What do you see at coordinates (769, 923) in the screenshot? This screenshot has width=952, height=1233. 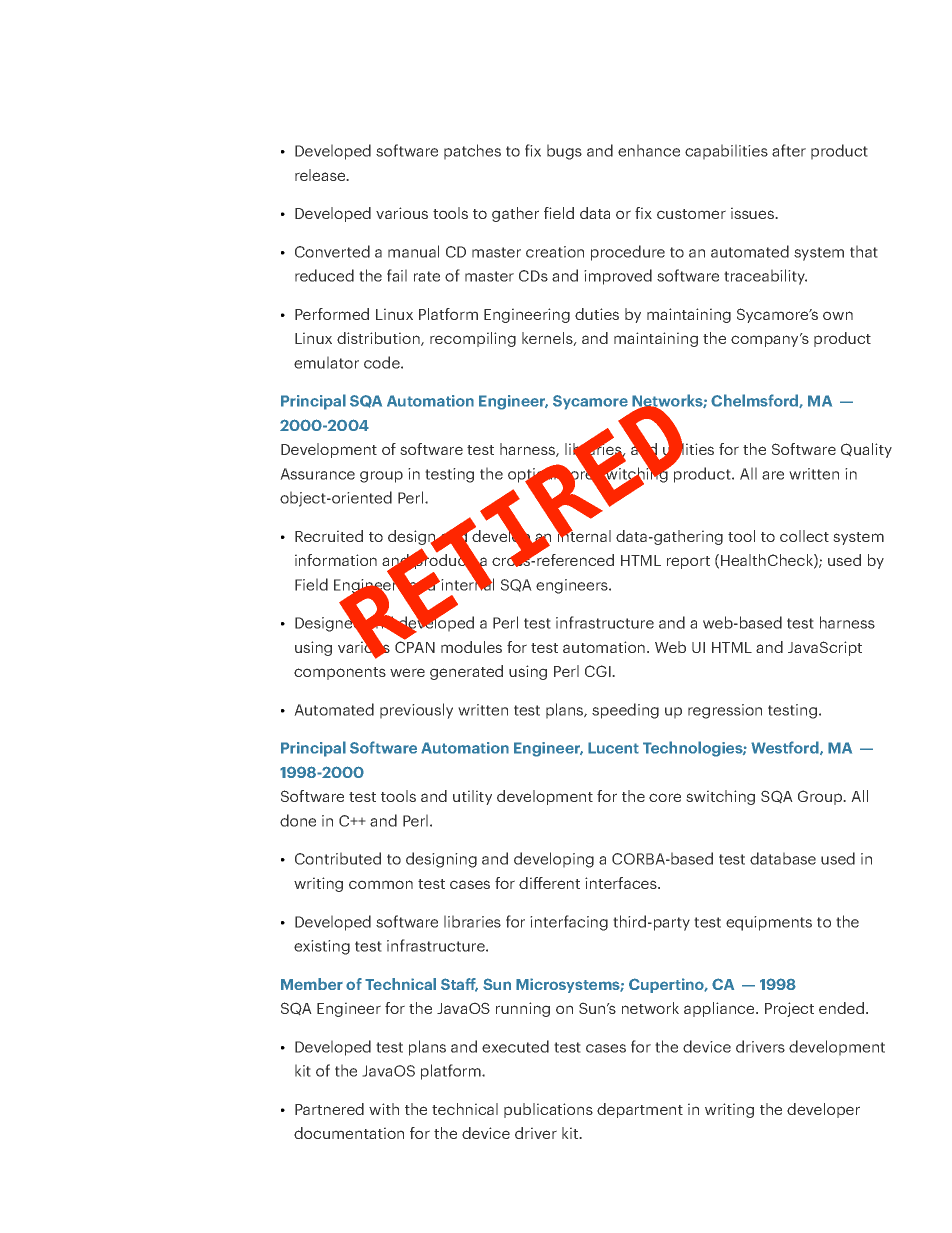 I see `equipments` at bounding box center [769, 923].
